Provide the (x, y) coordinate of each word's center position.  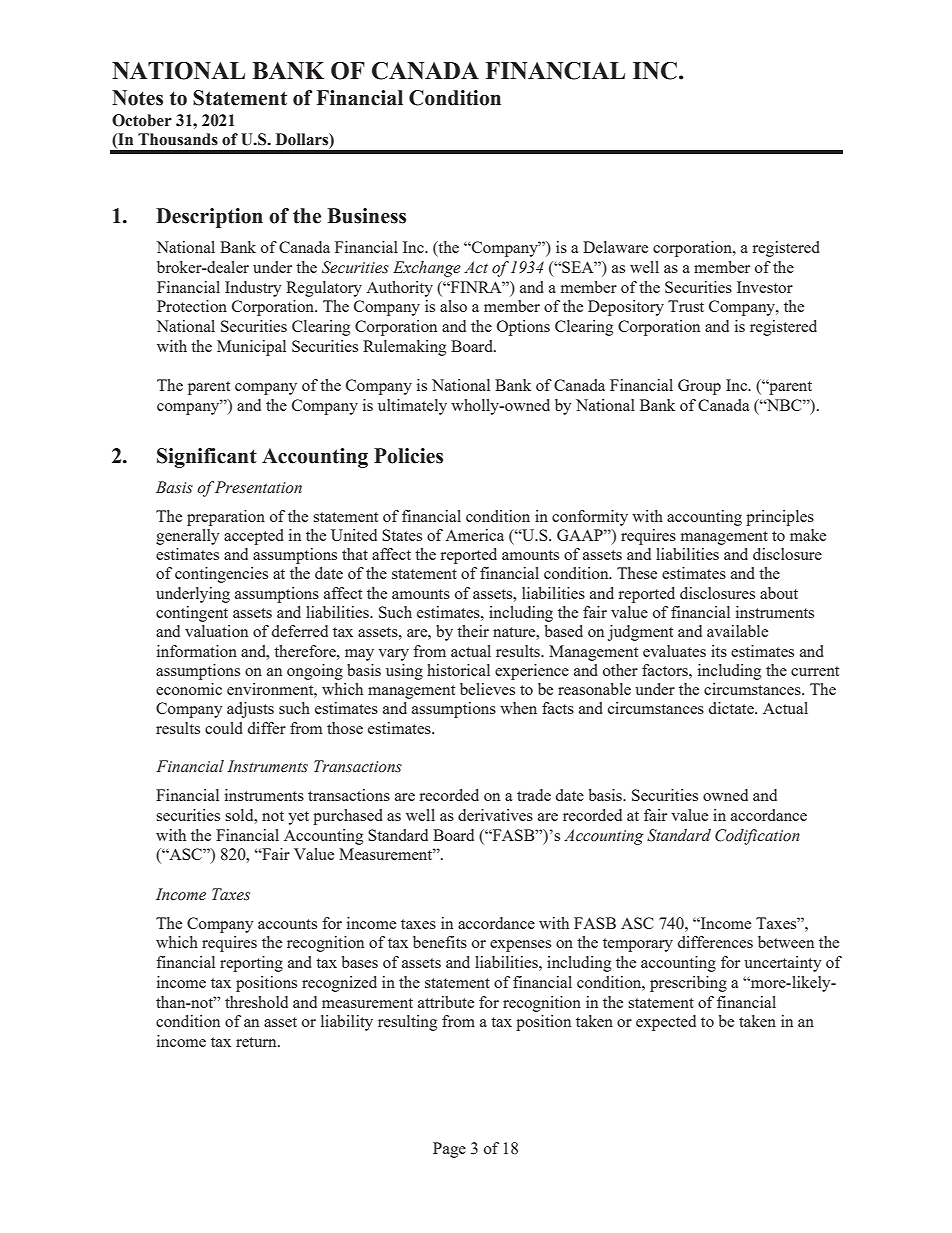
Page (449, 1150)
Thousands (178, 139)
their (473, 631)
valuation (216, 631)
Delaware (615, 247)
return (257, 1042)
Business (366, 216)
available (737, 631)
